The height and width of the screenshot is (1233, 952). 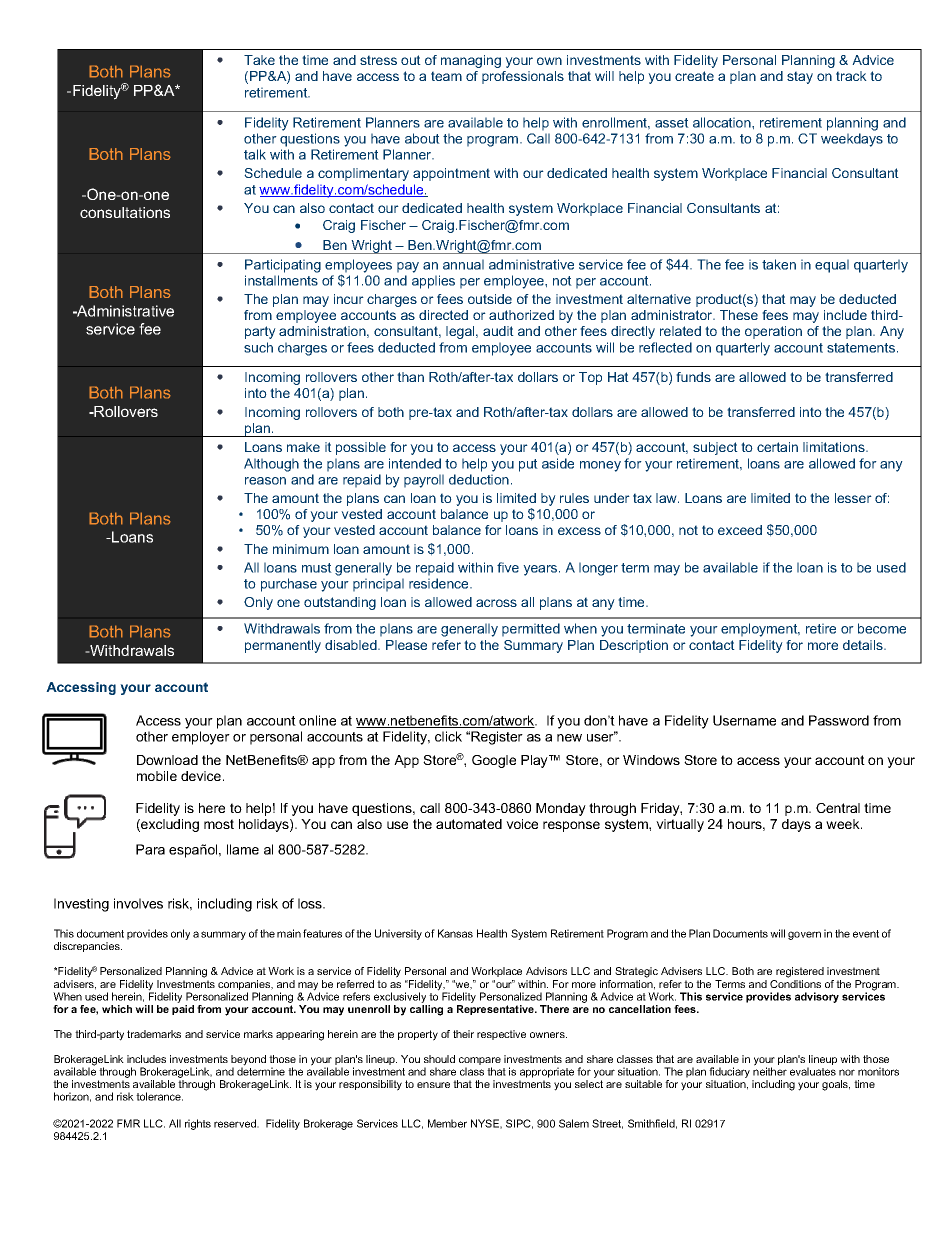 I want to click on neither, so click(x=770, y=1070).
